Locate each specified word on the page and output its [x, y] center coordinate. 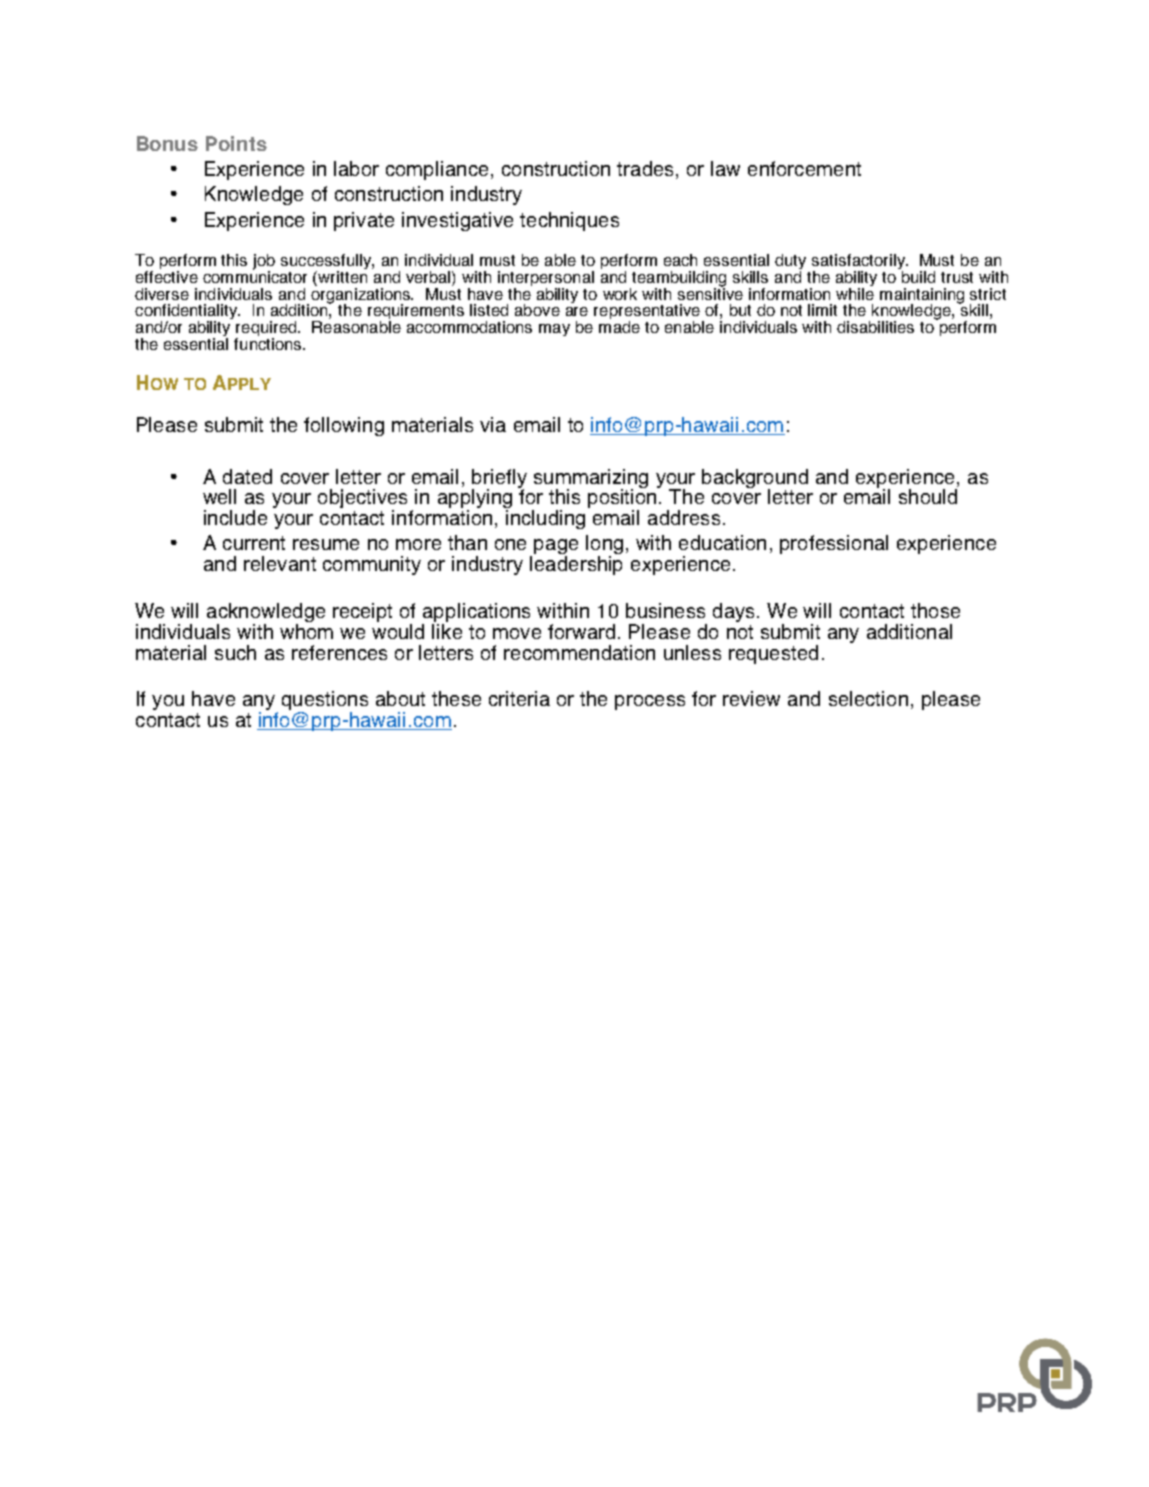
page [556, 548]
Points [236, 143]
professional [834, 544]
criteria [519, 698]
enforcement [804, 168]
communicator [255, 275]
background [755, 479]
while [855, 292]
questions [325, 702]
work [620, 294]
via [493, 424]
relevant [280, 563]
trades [647, 170]
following [344, 426]
